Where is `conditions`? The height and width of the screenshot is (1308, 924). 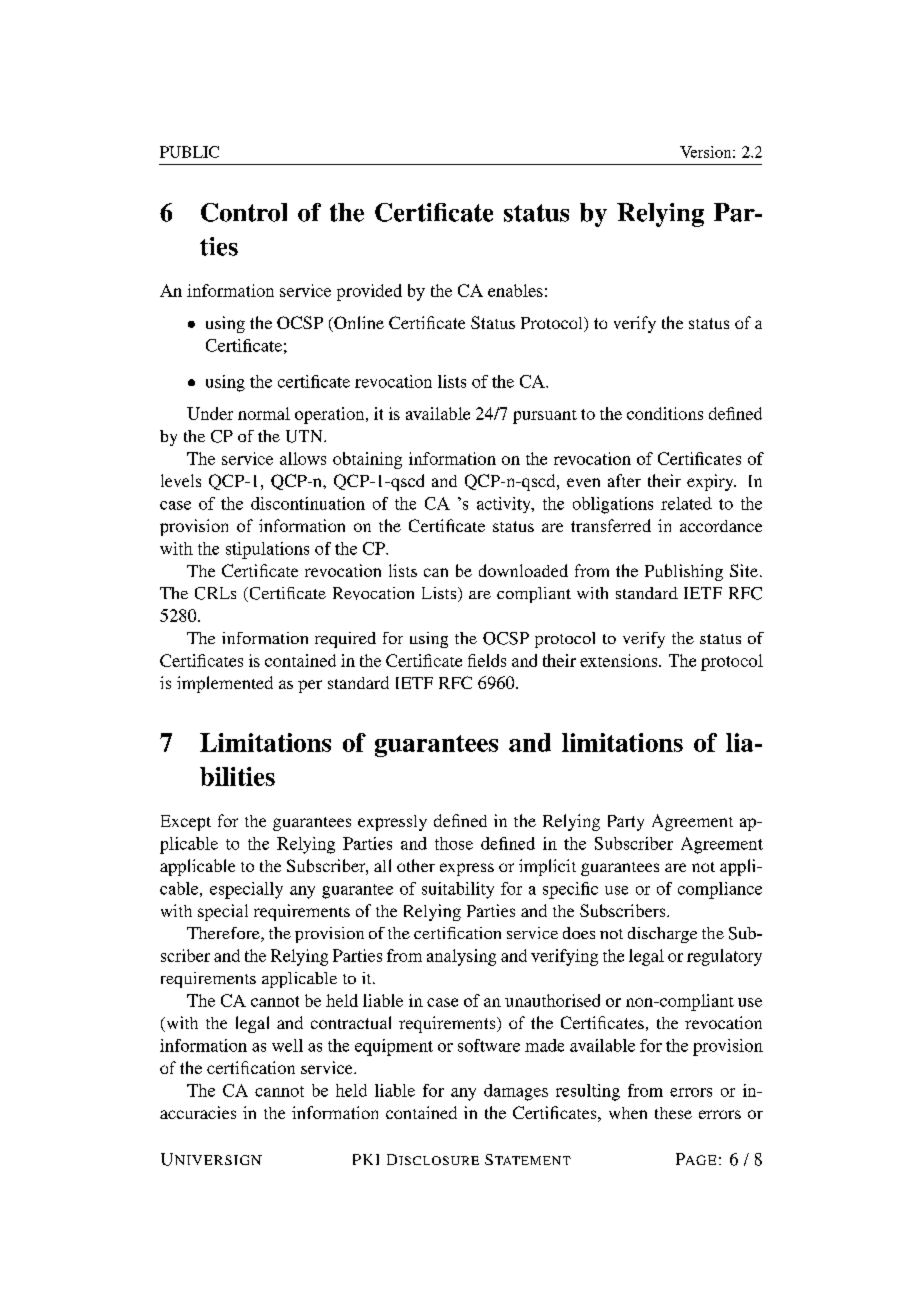 conditions is located at coordinates (665, 413).
